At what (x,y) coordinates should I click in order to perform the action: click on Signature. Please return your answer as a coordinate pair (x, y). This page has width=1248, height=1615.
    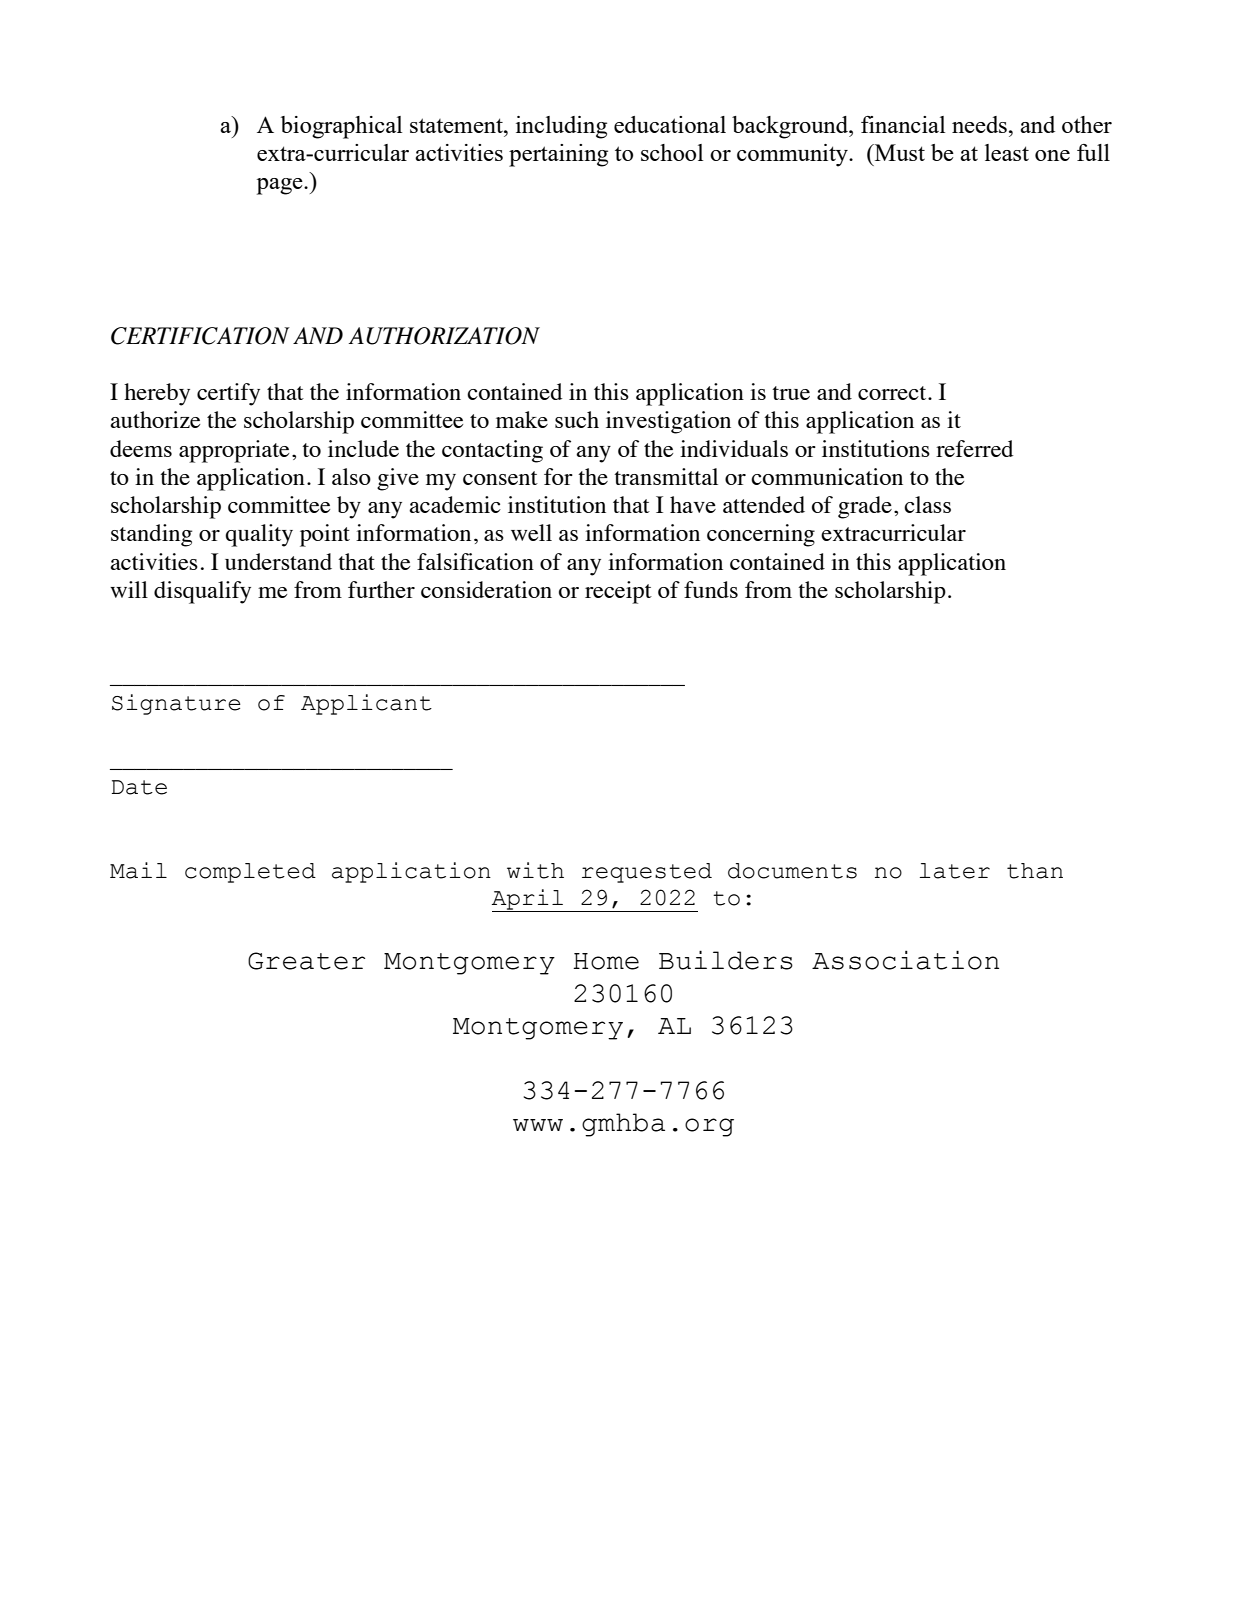
    Looking at the image, I should click on (176, 704).
